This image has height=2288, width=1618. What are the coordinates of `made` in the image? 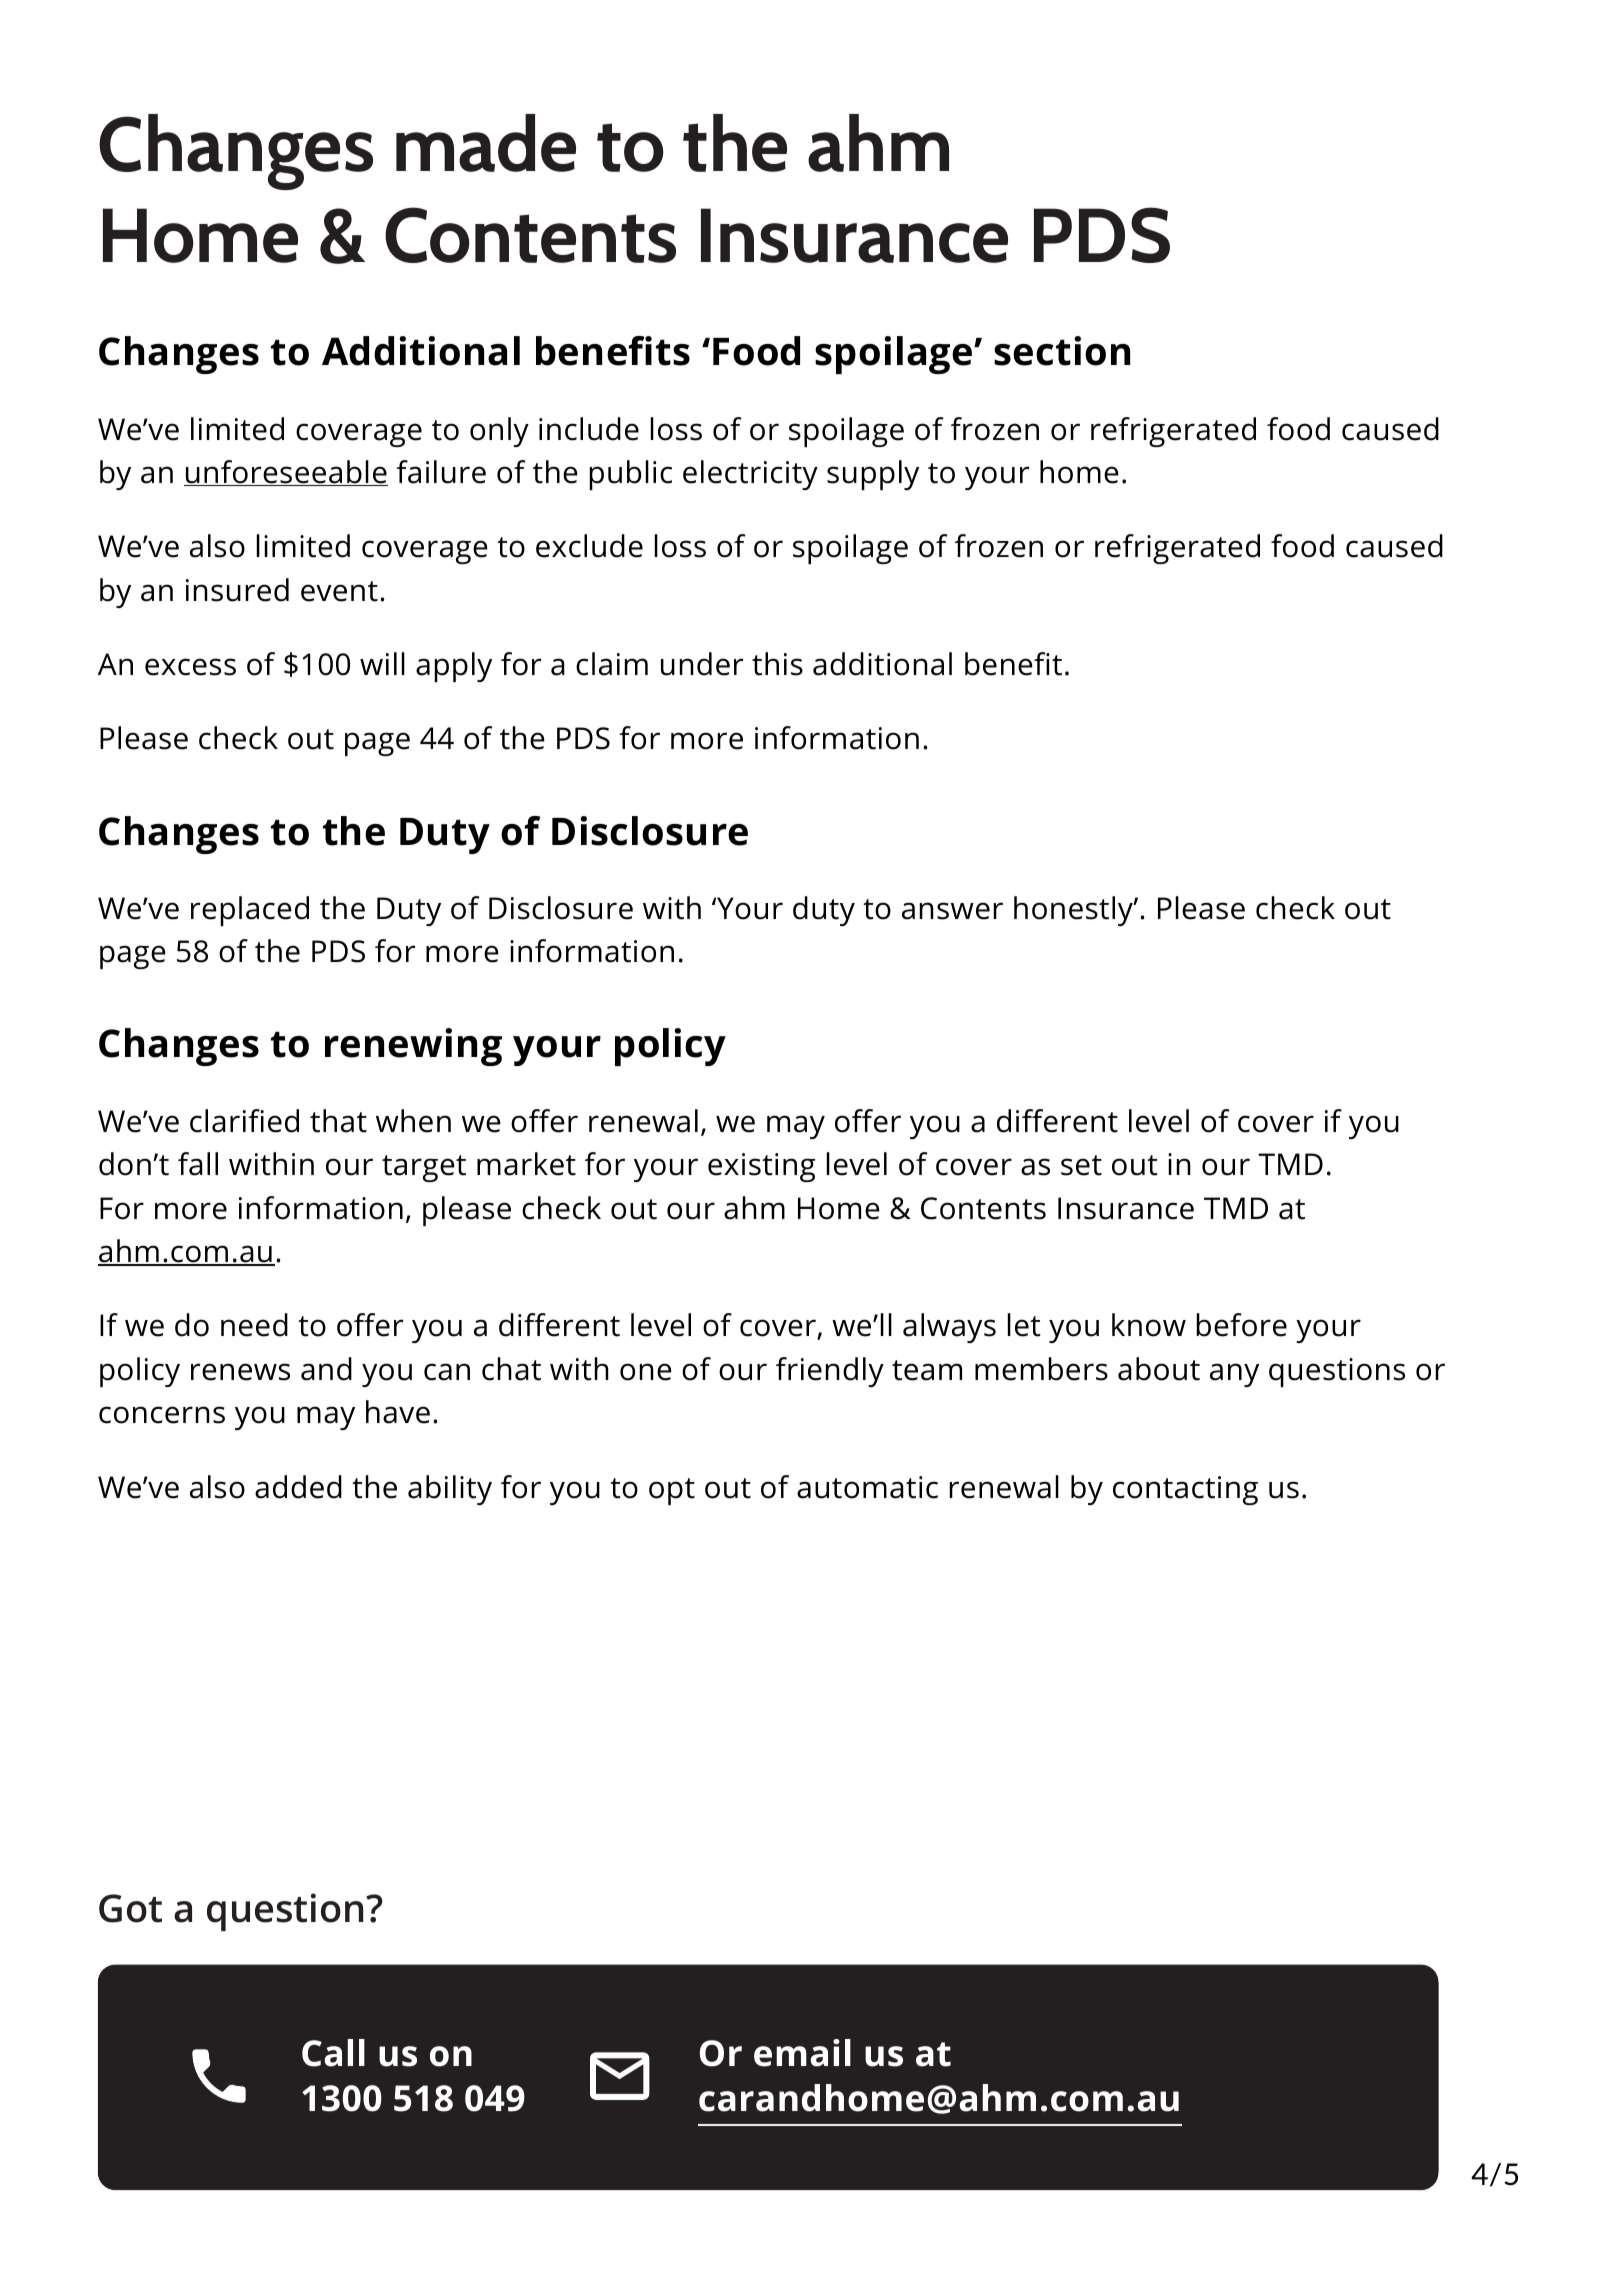 It's located at (486, 143).
